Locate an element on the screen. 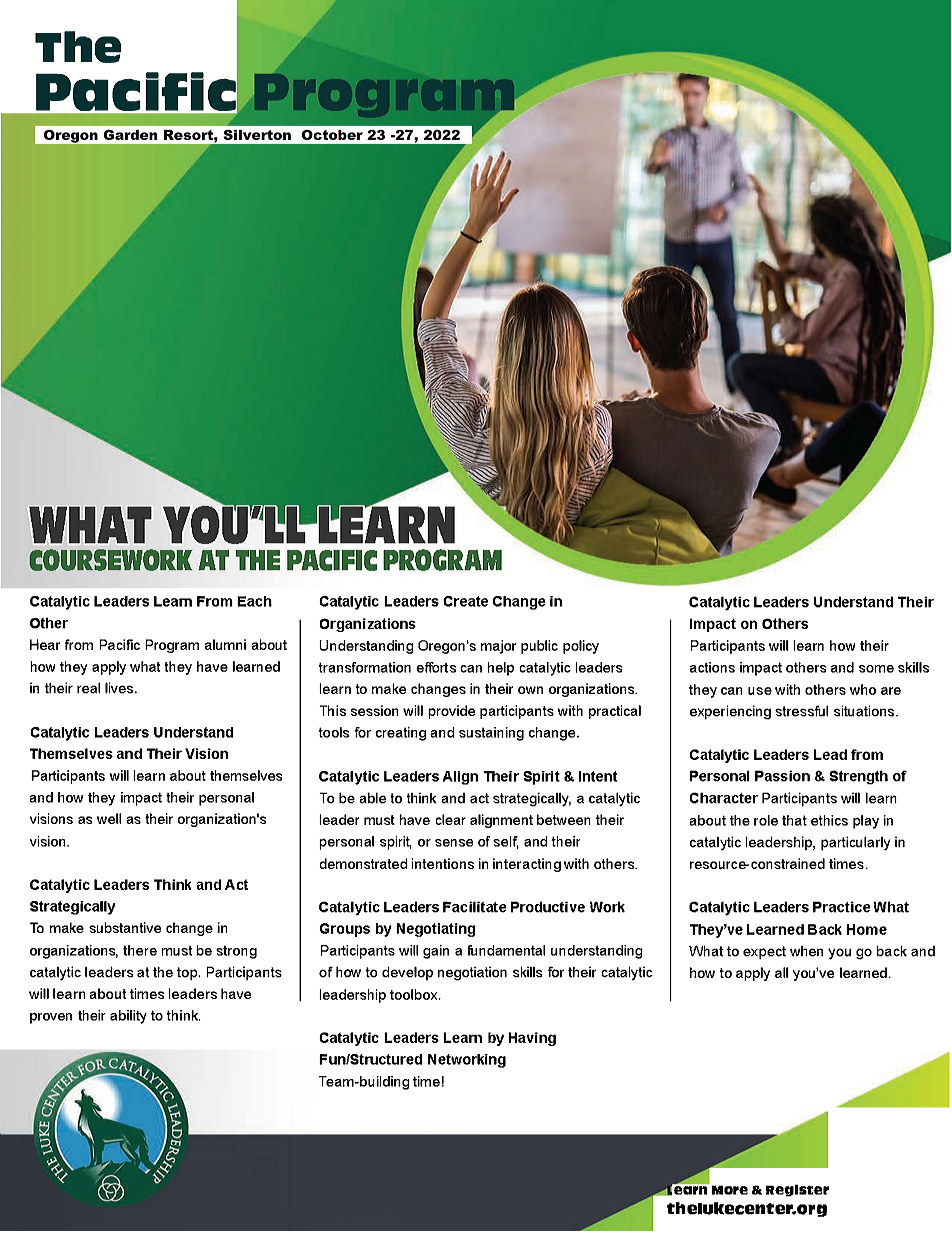 The height and width of the screenshot is (1233, 952). Program is located at coordinates (172, 646).
